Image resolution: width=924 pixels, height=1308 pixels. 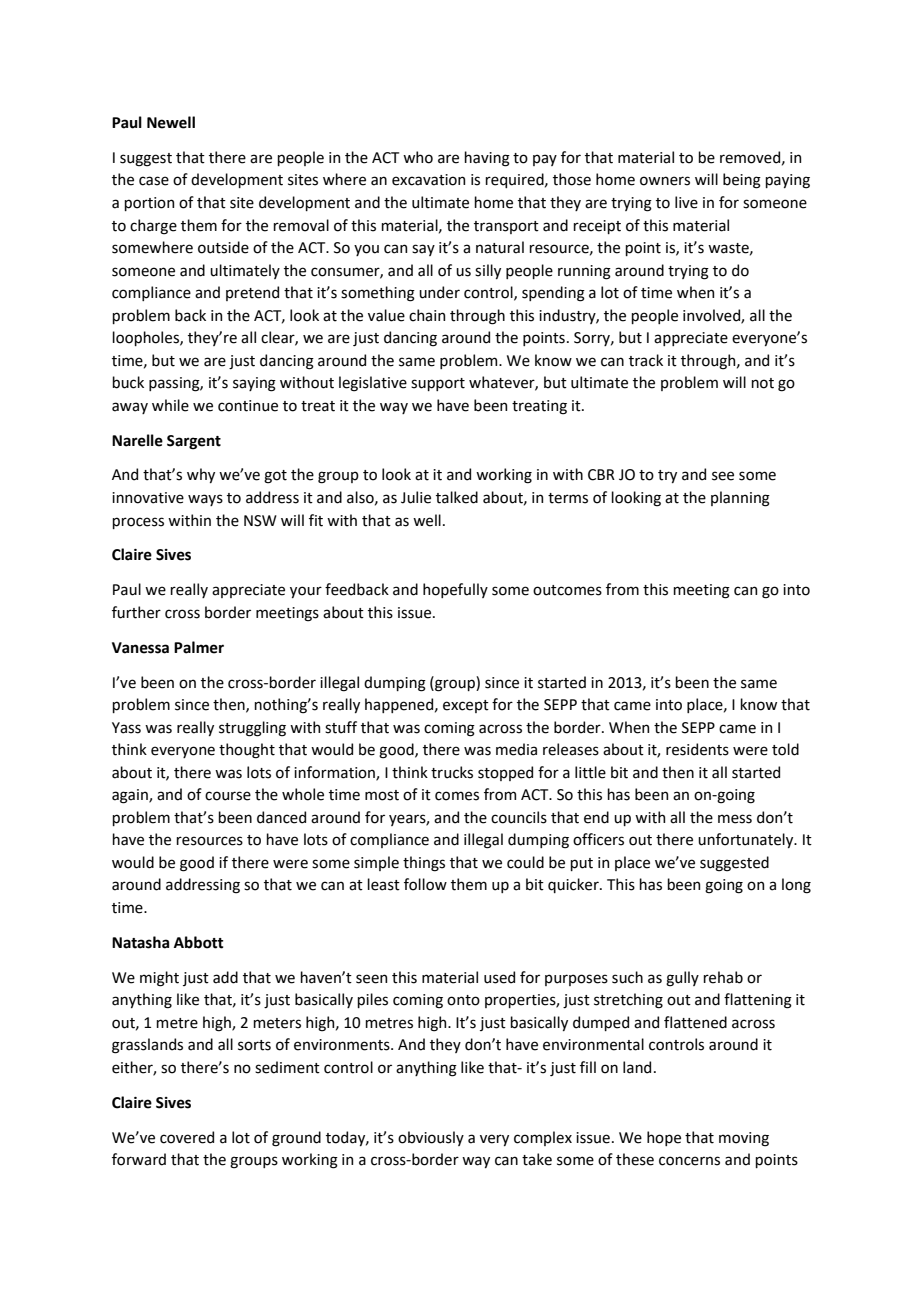 I want to click on mess, so click(x=735, y=819).
